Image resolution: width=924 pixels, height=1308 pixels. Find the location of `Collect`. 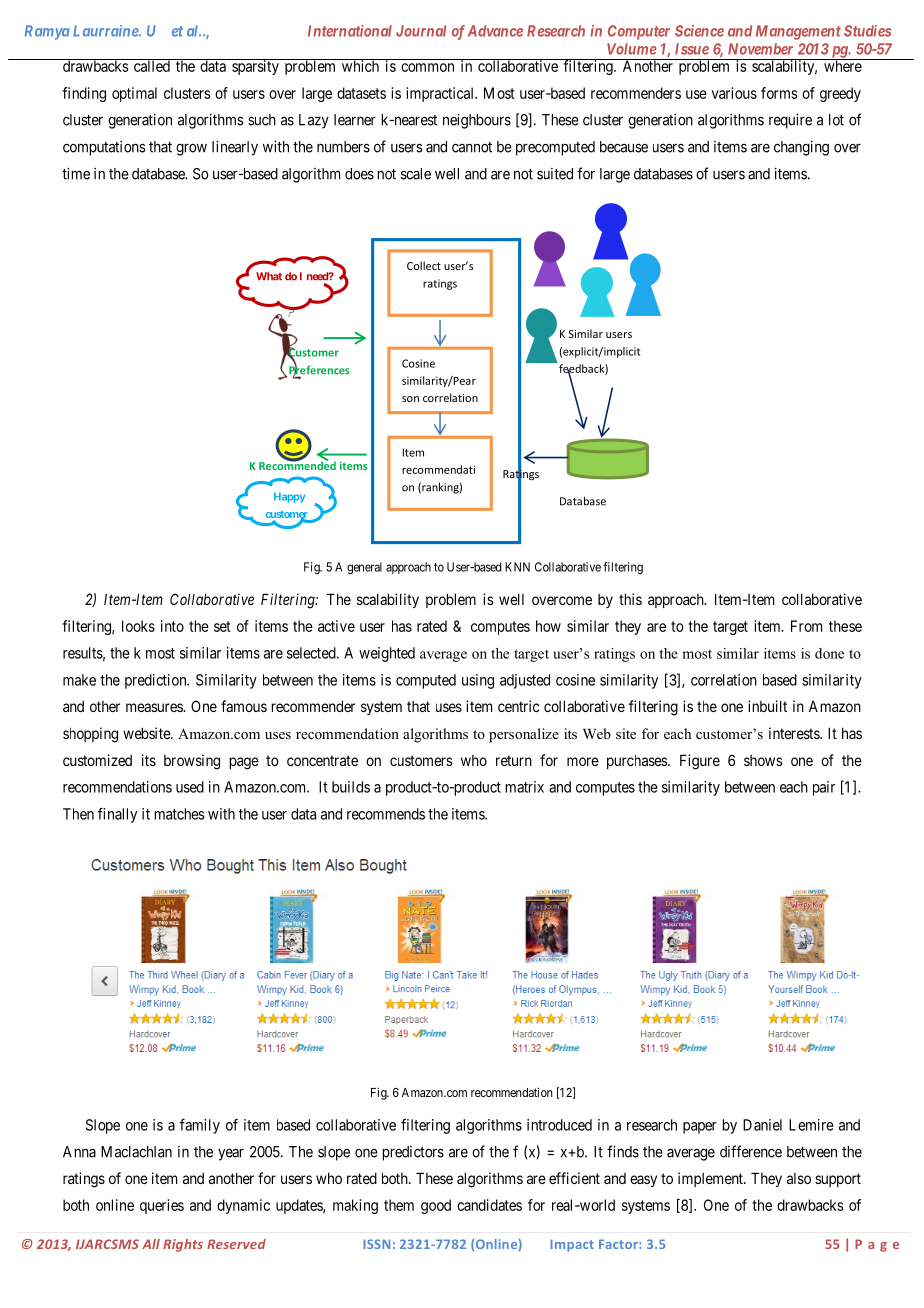

Collect is located at coordinates (424, 265).
